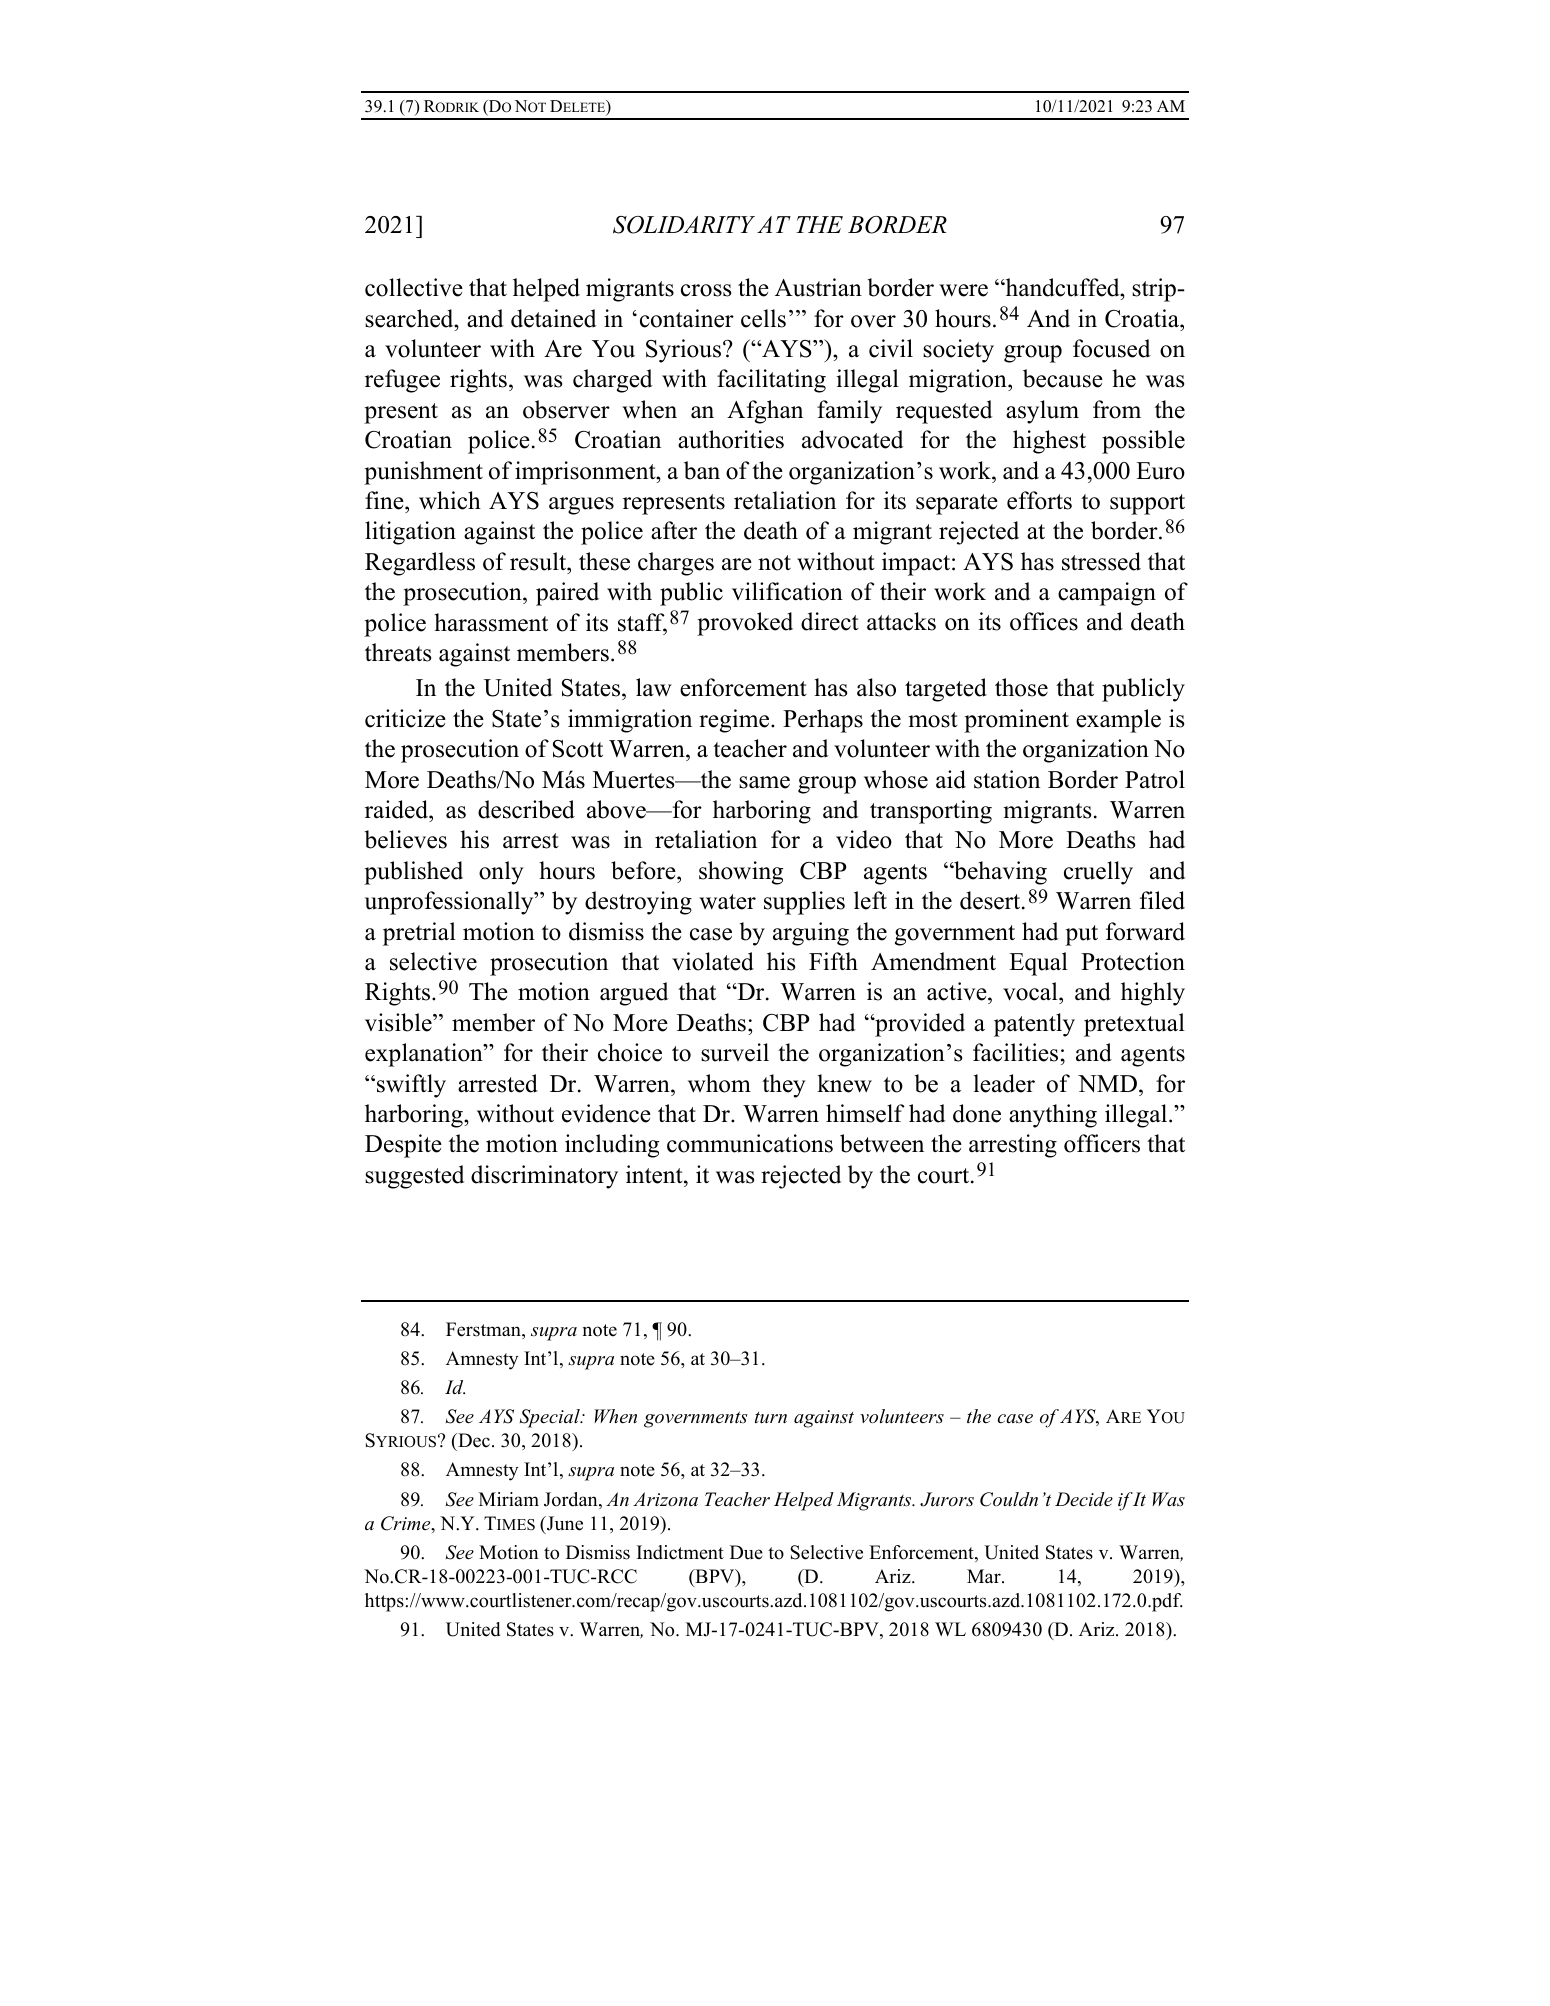  What do you see at coordinates (784, 1086) in the page?
I see `they` at bounding box center [784, 1086].
